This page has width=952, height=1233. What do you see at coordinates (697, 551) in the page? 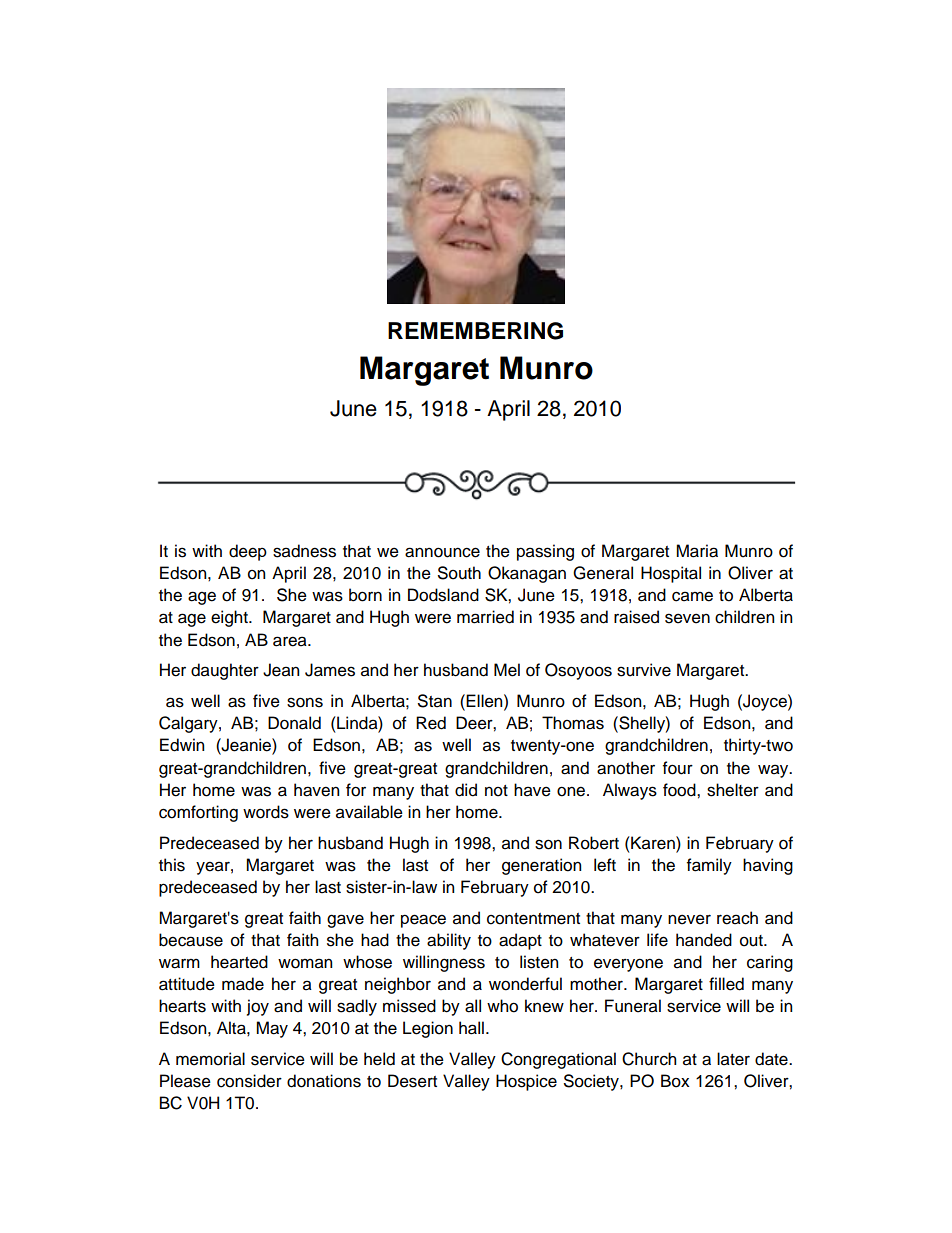
I see `Maria` at bounding box center [697, 551].
